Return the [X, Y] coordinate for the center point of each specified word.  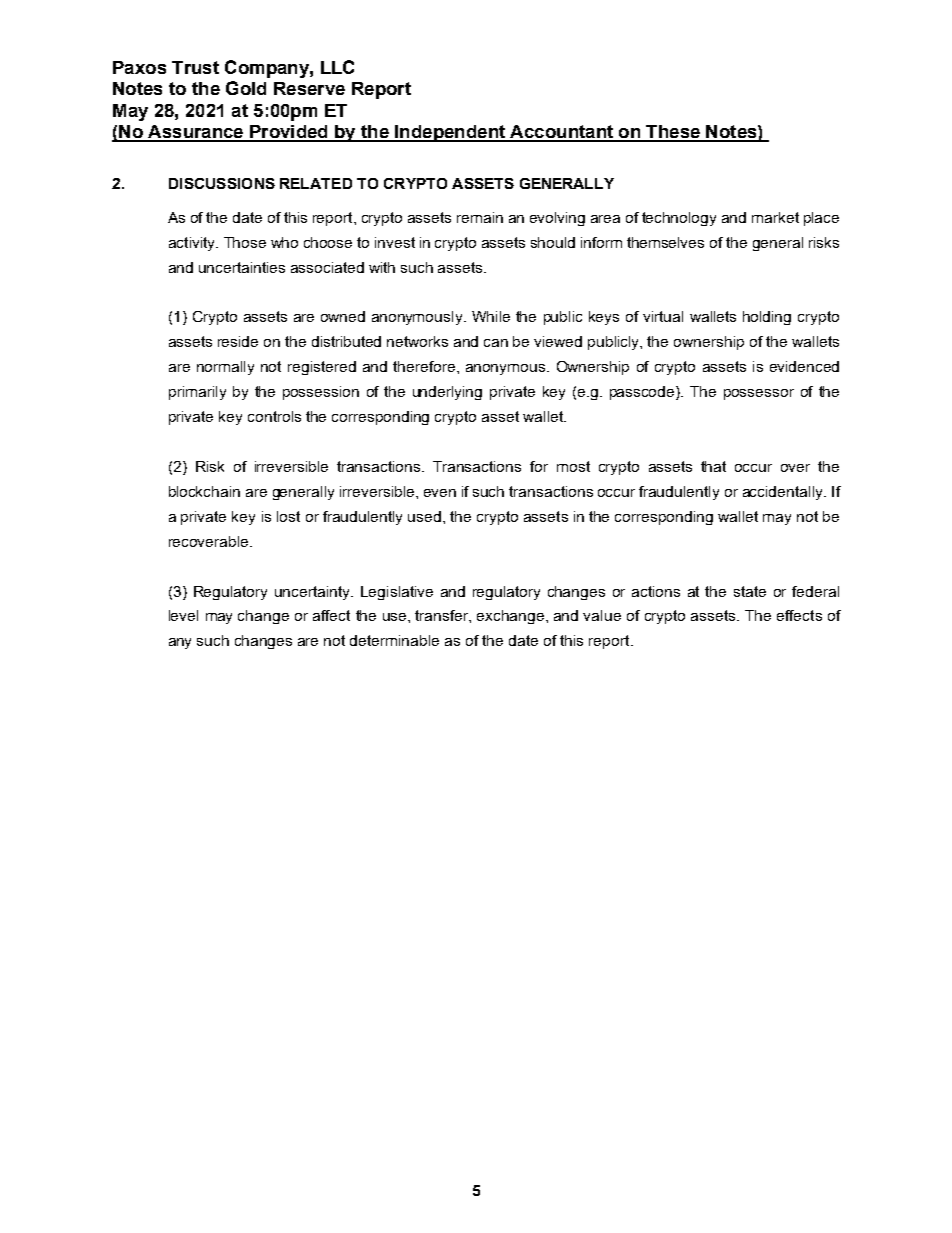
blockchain [204, 491]
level [183, 615]
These [673, 133]
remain [480, 217]
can [496, 343]
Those [245, 242]
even [440, 493]
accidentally [784, 493]
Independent [450, 133]
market [775, 217]
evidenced [804, 366]
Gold [246, 88]
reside [238, 341]
